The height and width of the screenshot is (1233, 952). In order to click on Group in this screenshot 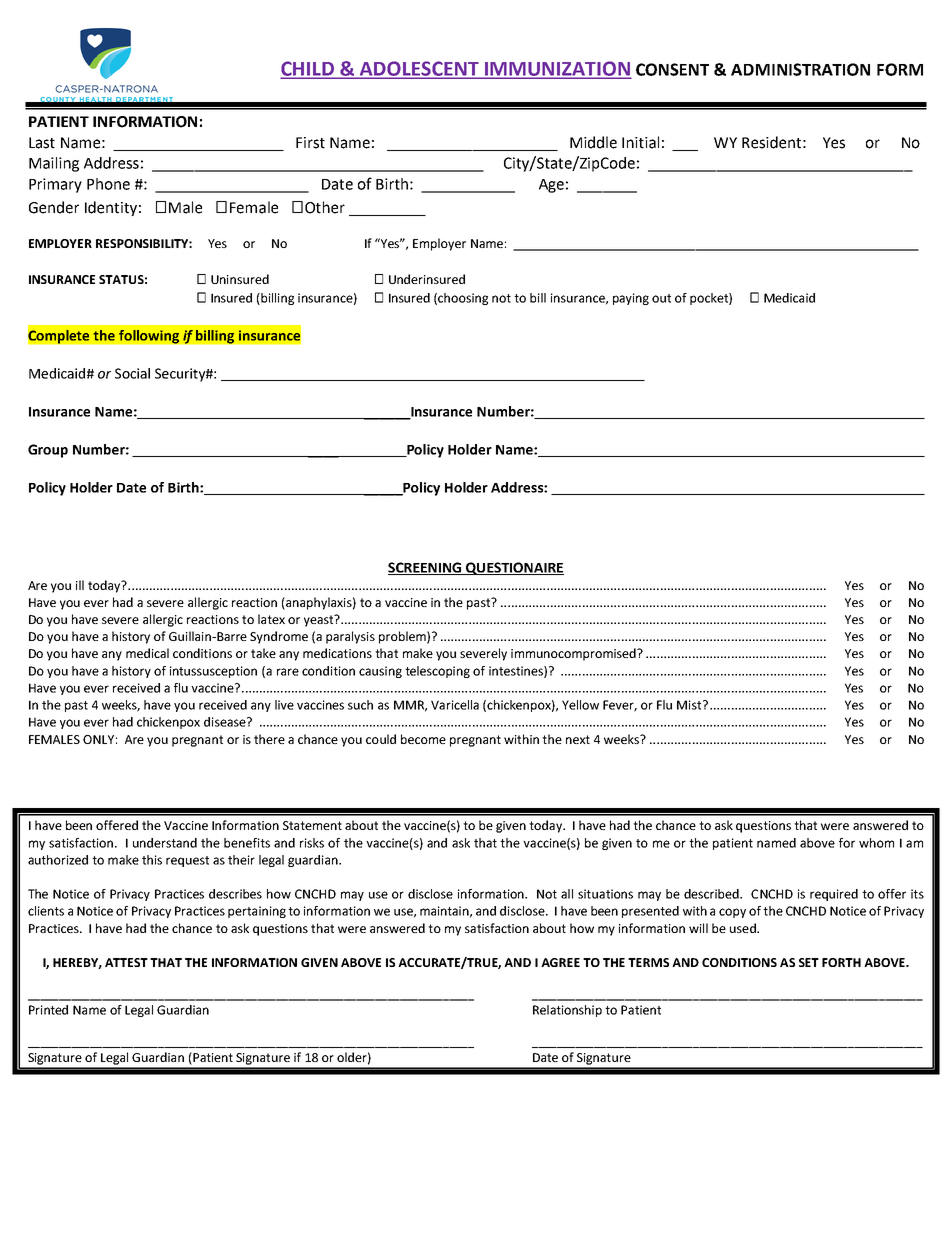, I will do `click(48, 451)`.
